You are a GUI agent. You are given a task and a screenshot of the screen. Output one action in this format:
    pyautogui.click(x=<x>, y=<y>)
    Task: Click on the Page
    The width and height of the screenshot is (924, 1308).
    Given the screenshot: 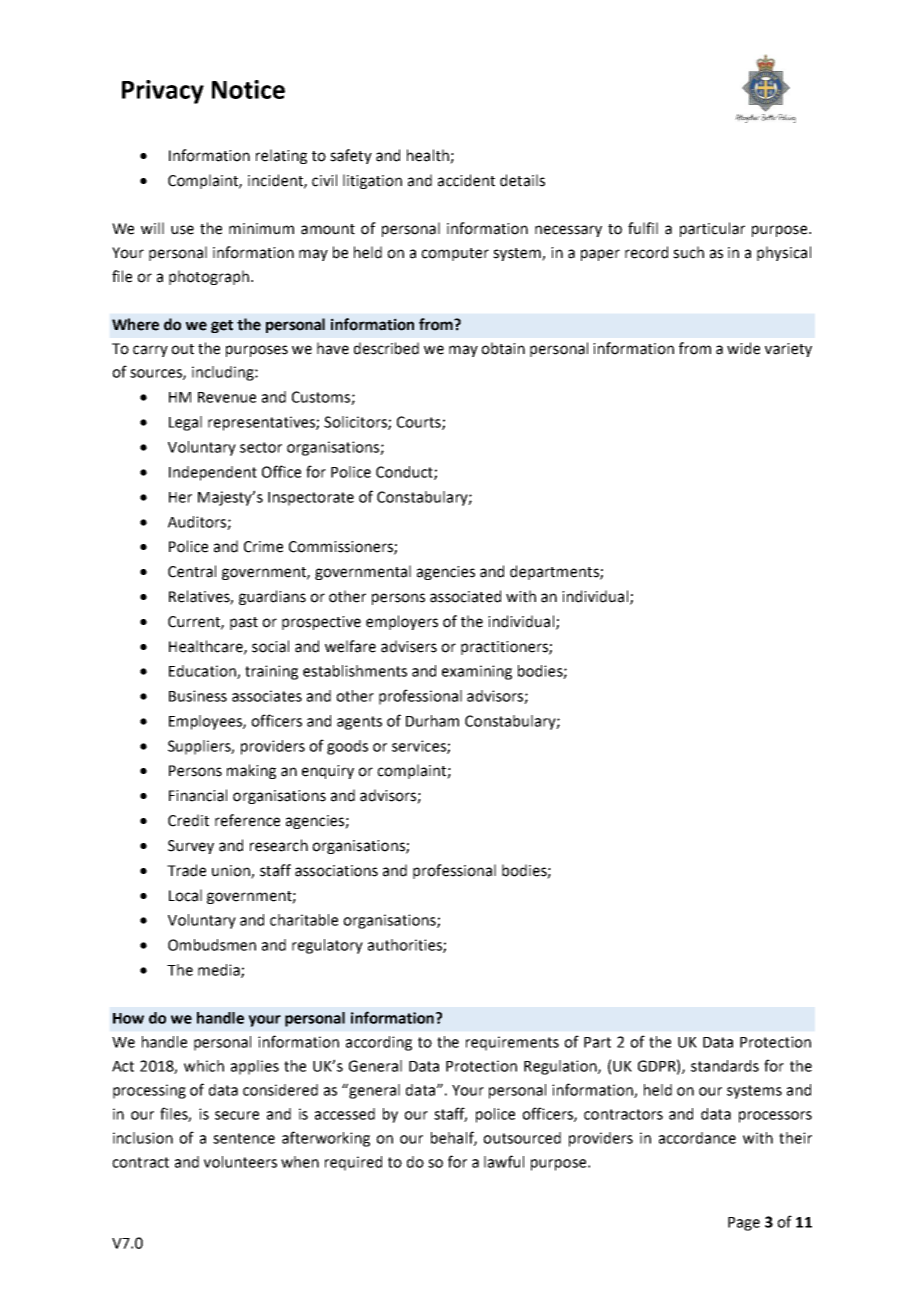 What is the action you would take?
    pyautogui.click(x=744, y=1224)
